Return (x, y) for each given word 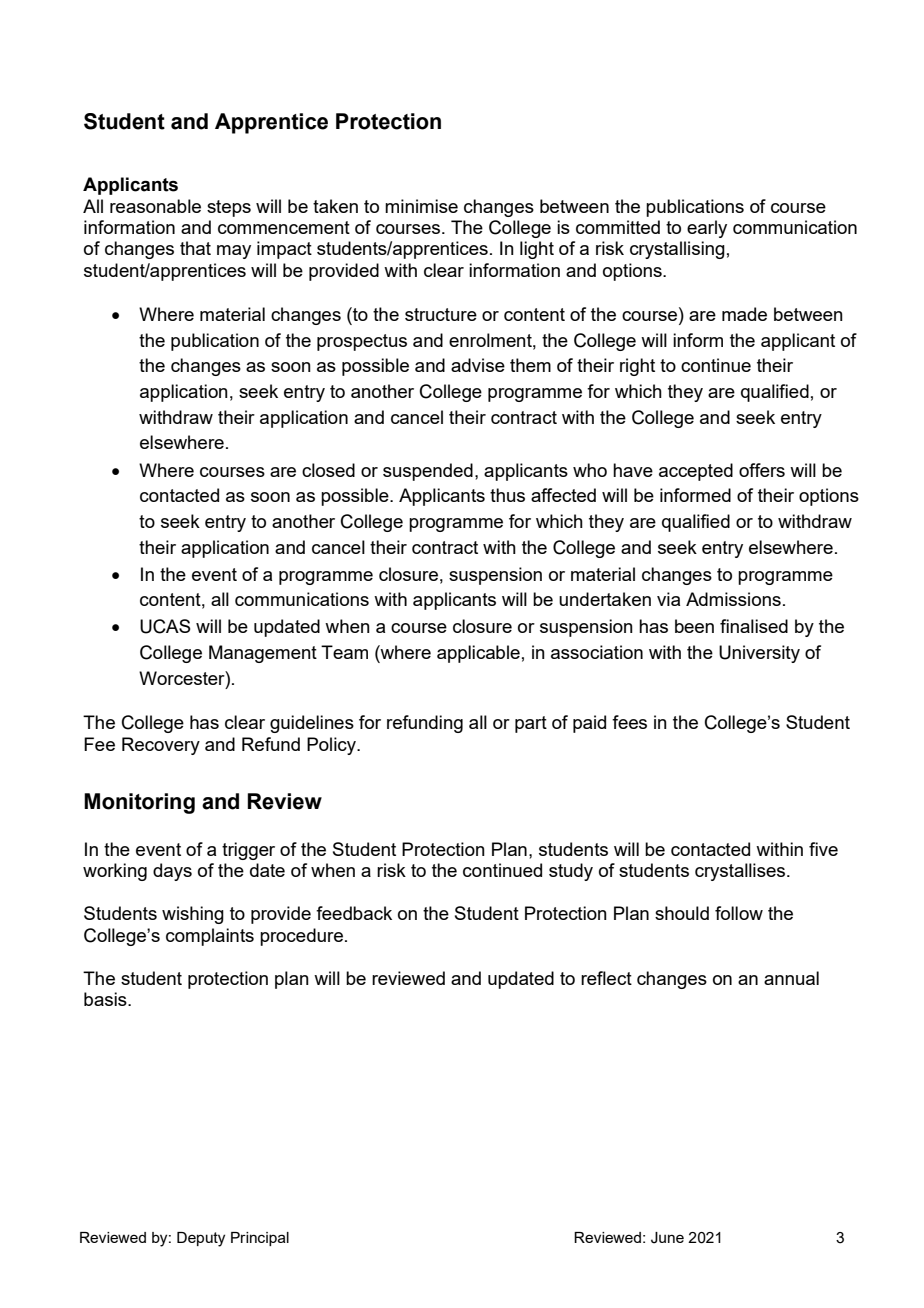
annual (791, 978)
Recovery (161, 746)
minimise (421, 206)
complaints (210, 937)
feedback (354, 913)
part (531, 724)
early (707, 229)
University (759, 654)
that (195, 248)
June (667, 1238)
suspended (428, 472)
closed (328, 470)
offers (762, 470)
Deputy (201, 1239)
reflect (606, 978)
